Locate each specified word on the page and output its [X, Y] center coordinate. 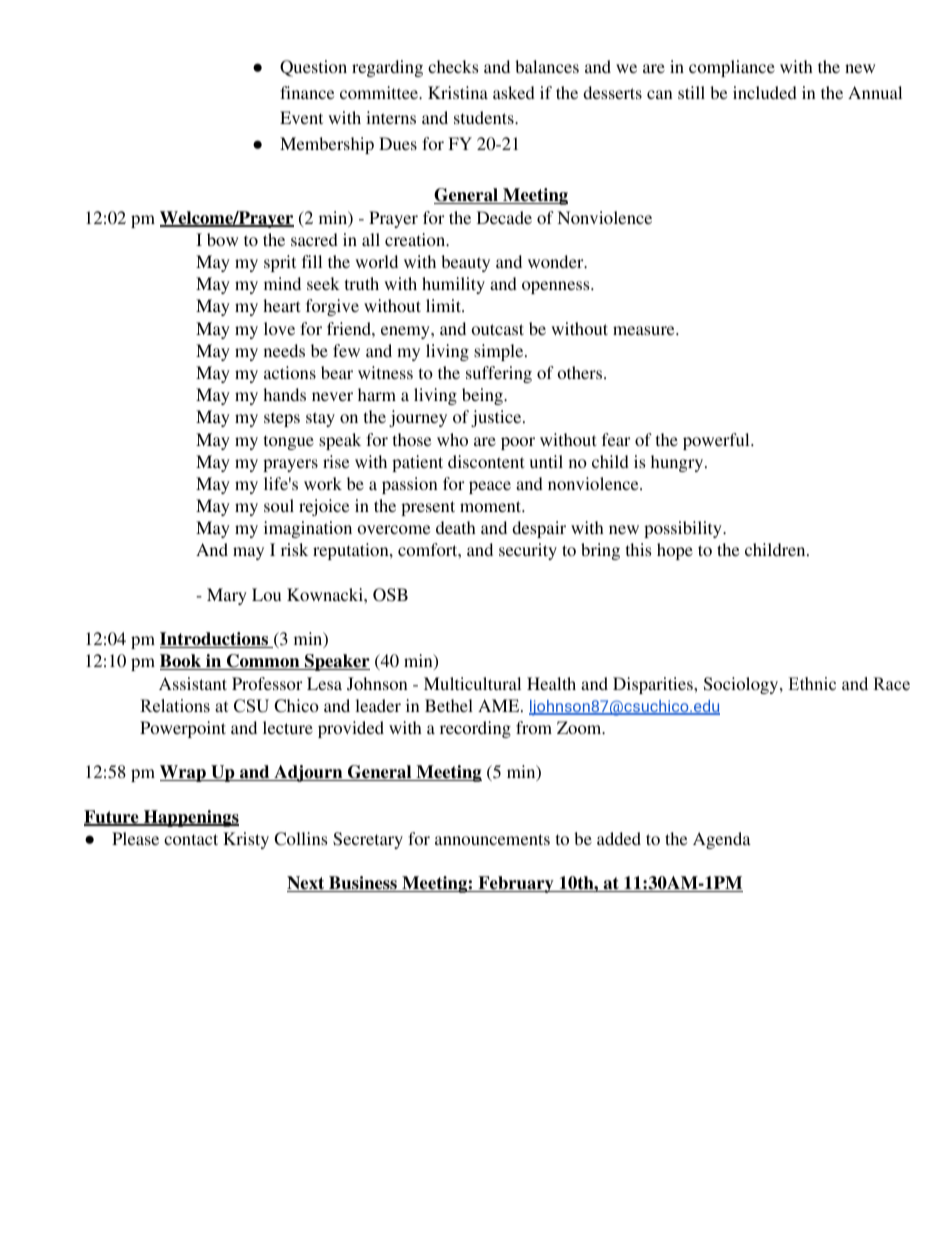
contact [191, 839]
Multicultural [472, 683]
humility [453, 285]
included [765, 92]
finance [307, 92]
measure [645, 330]
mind [282, 283]
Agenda [722, 840]
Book [181, 662]
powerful [717, 441]
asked [514, 92]
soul [279, 505]
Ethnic [812, 684]
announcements [492, 839]
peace [490, 487]
